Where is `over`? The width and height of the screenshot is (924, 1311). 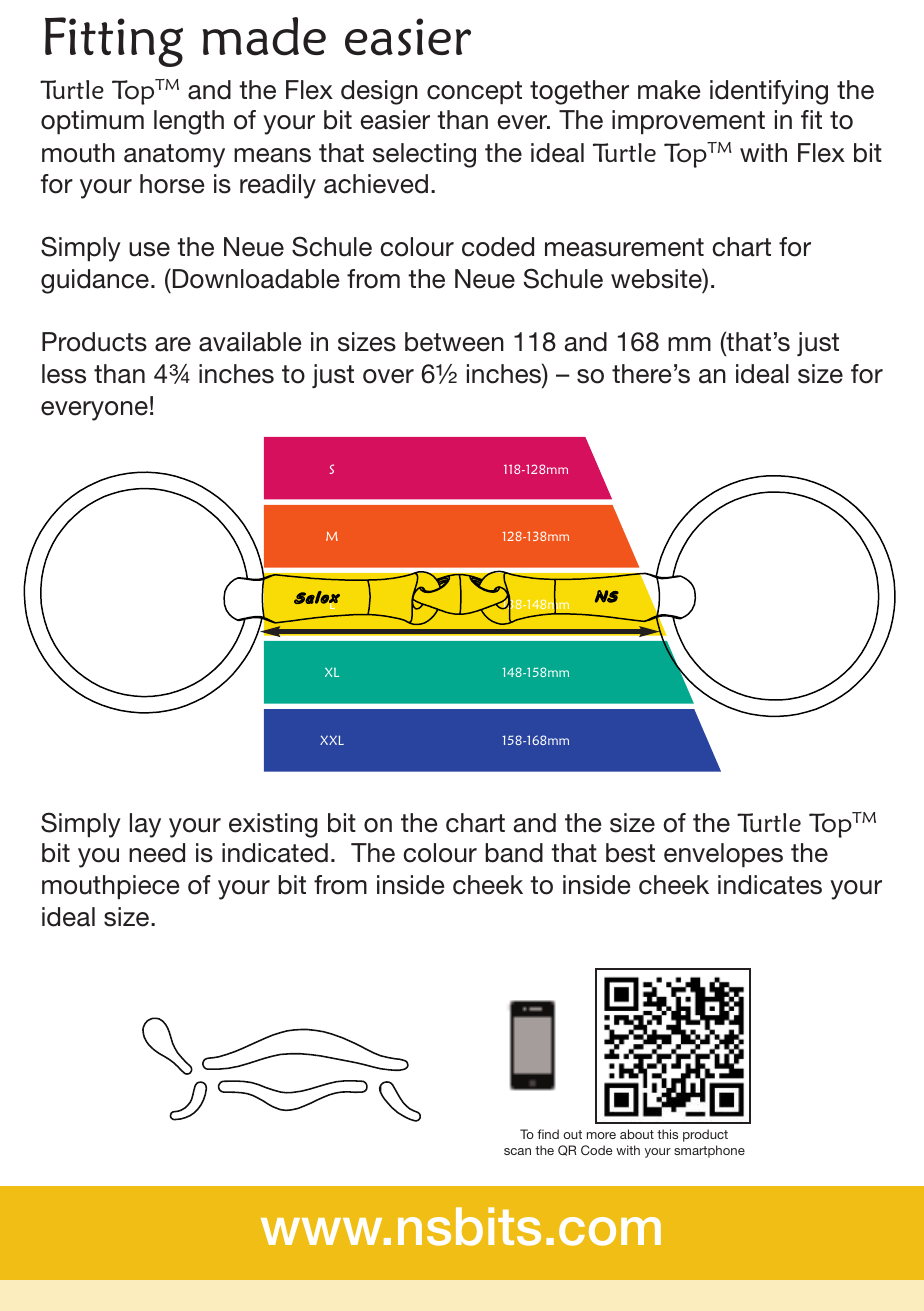 over is located at coordinates (388, 376).
